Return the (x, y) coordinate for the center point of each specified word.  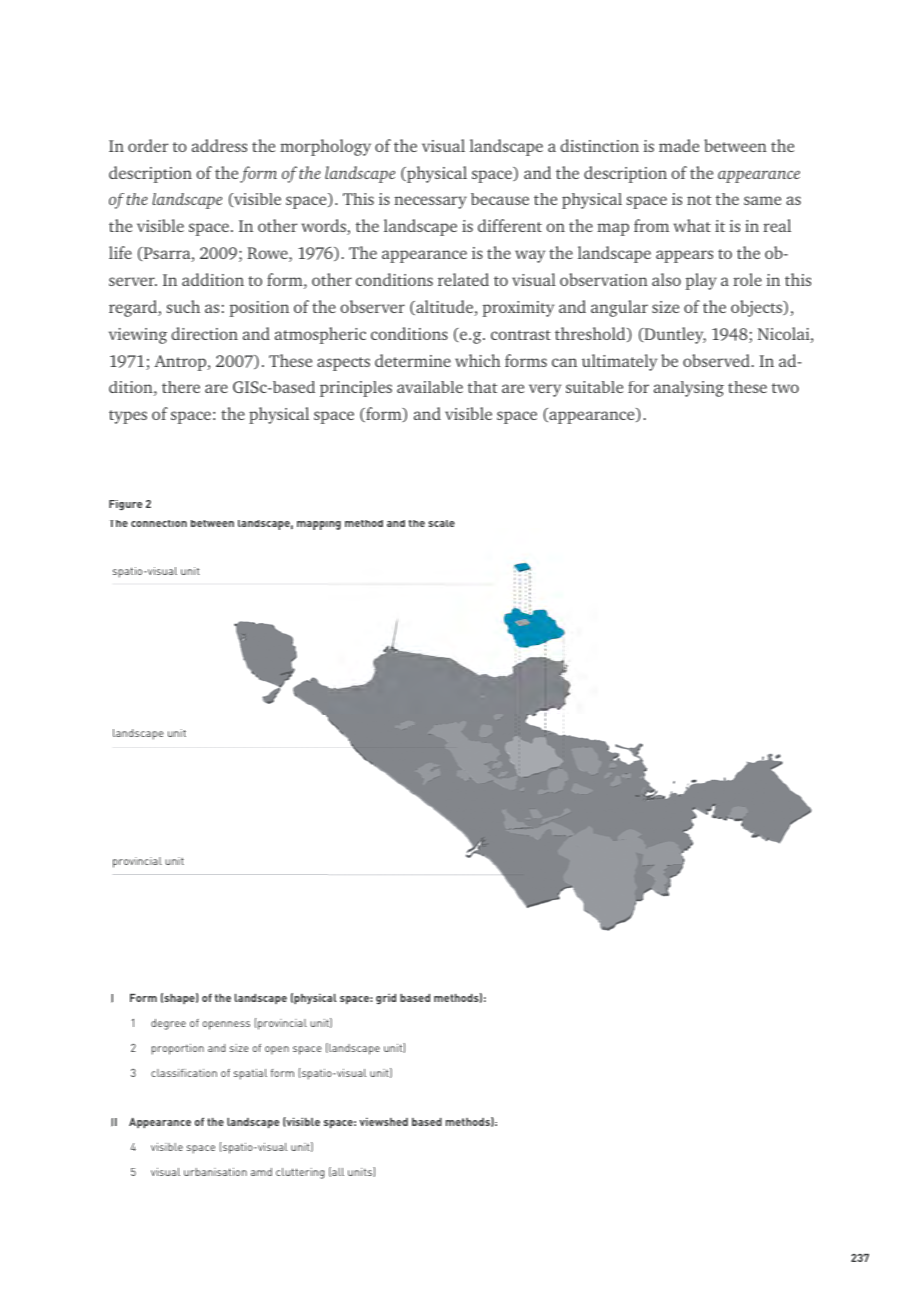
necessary (430, 202)
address (219, 145)
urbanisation (215, 1172)
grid (386, 999)
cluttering (300, 1173)
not (699, 200)
